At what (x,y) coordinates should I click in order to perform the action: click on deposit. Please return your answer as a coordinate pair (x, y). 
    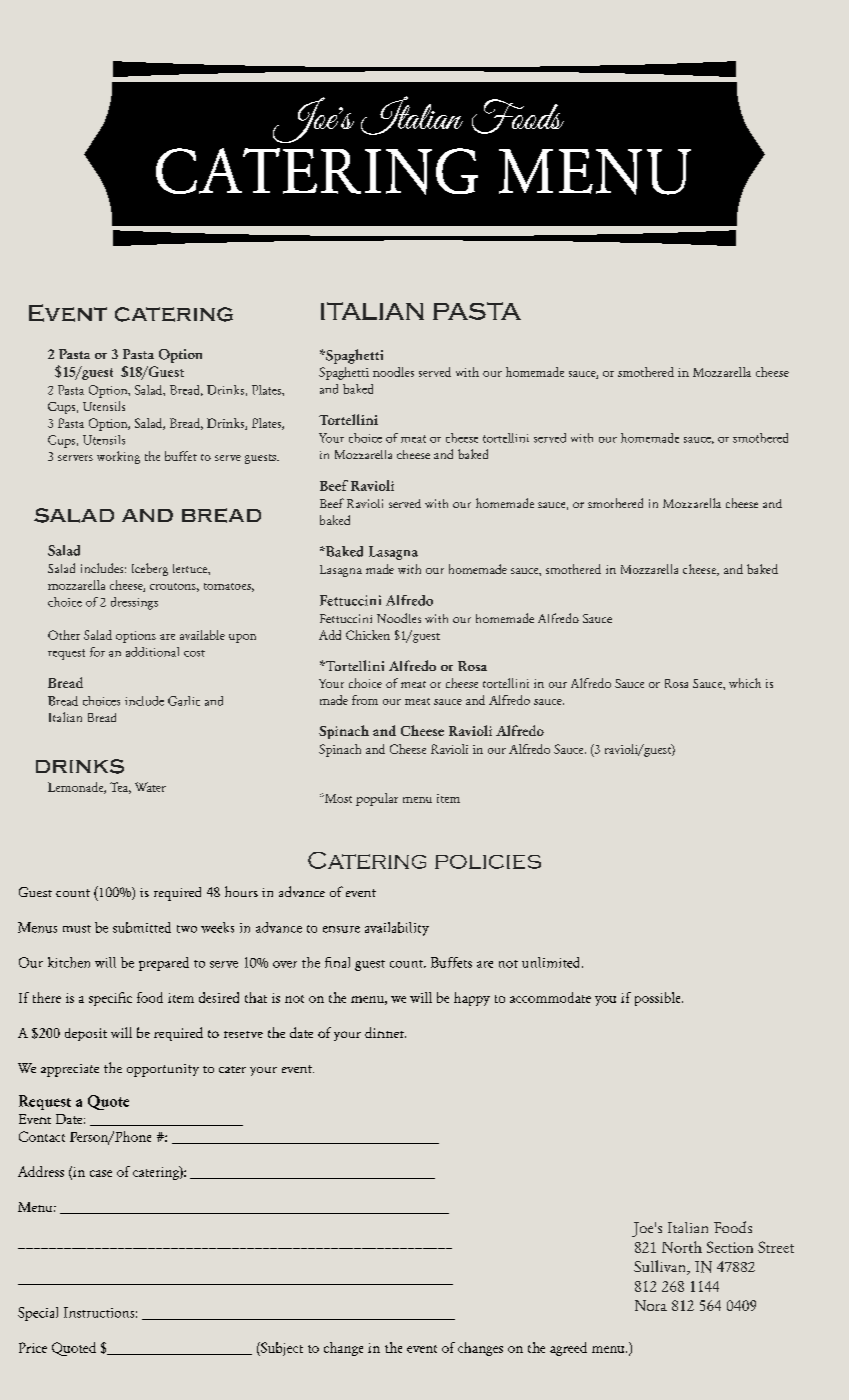
    Looking at the image, I should click on (86, 1034).
